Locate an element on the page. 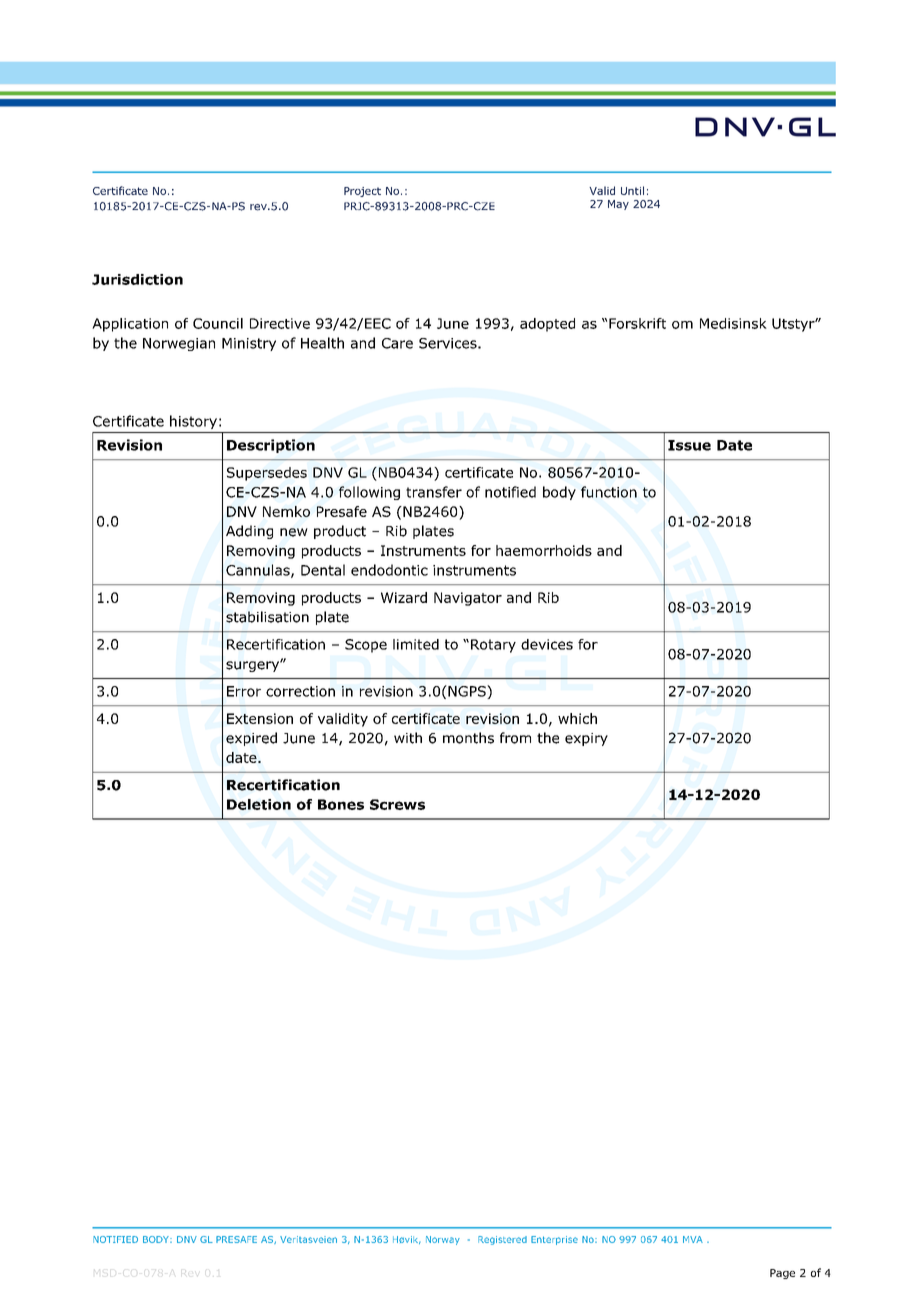 The height and width of the page is (1308, 924). Jurisdiction is located at coordinates (137, 279).
